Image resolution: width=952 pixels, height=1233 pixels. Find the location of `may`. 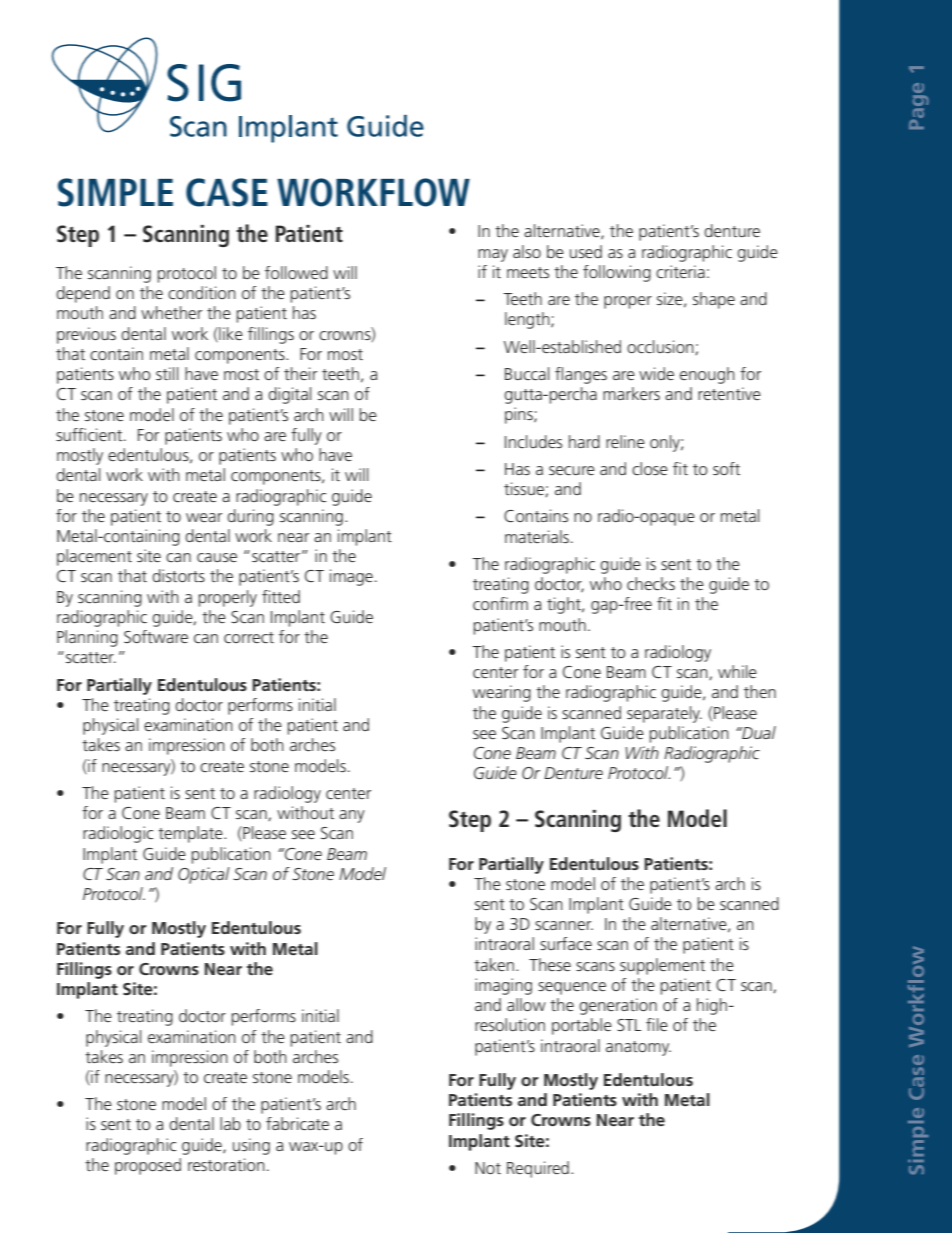

may is located at coordinates (493, 255).
